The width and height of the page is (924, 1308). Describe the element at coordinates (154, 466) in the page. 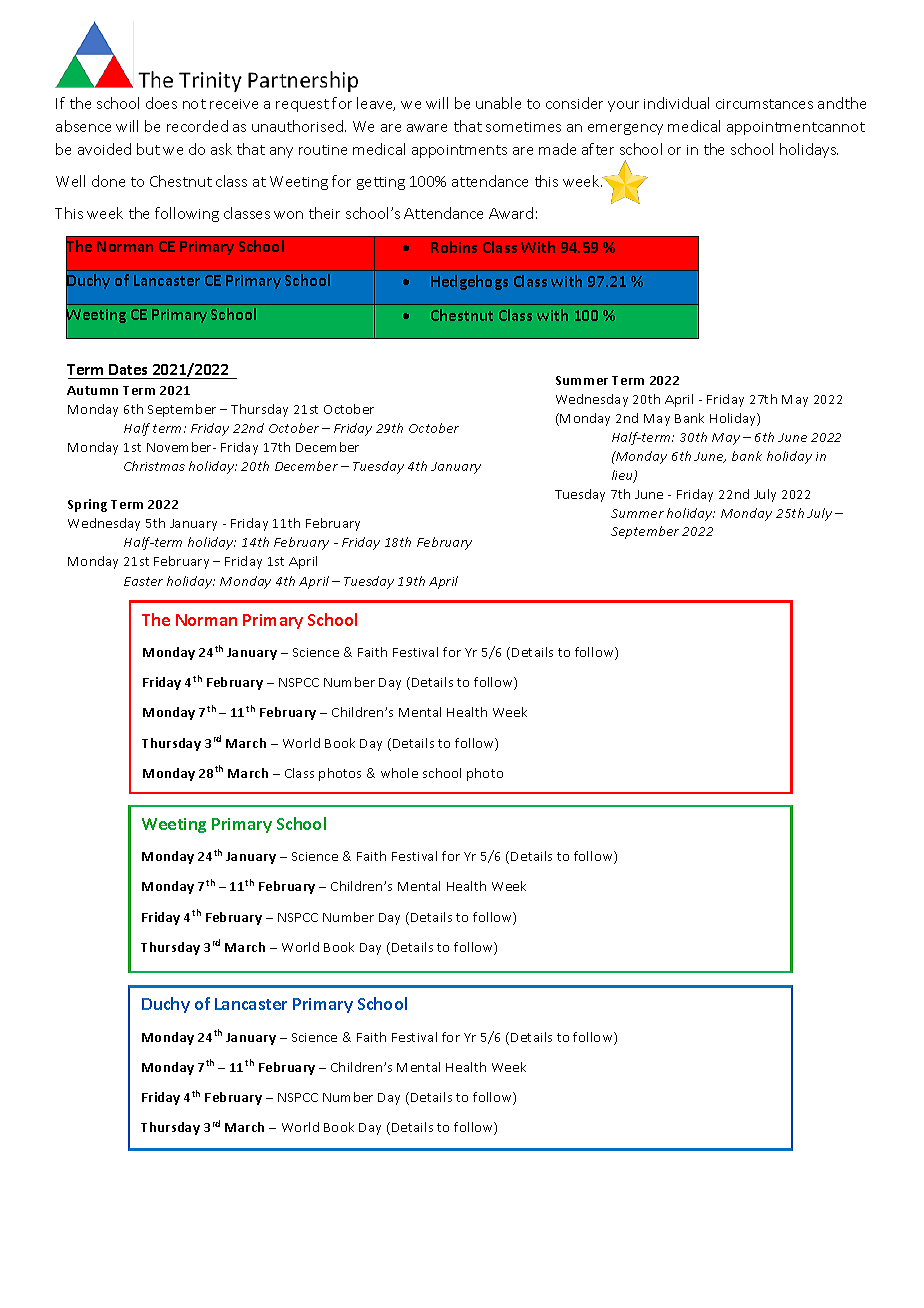

I see `Christmas` at that location.
